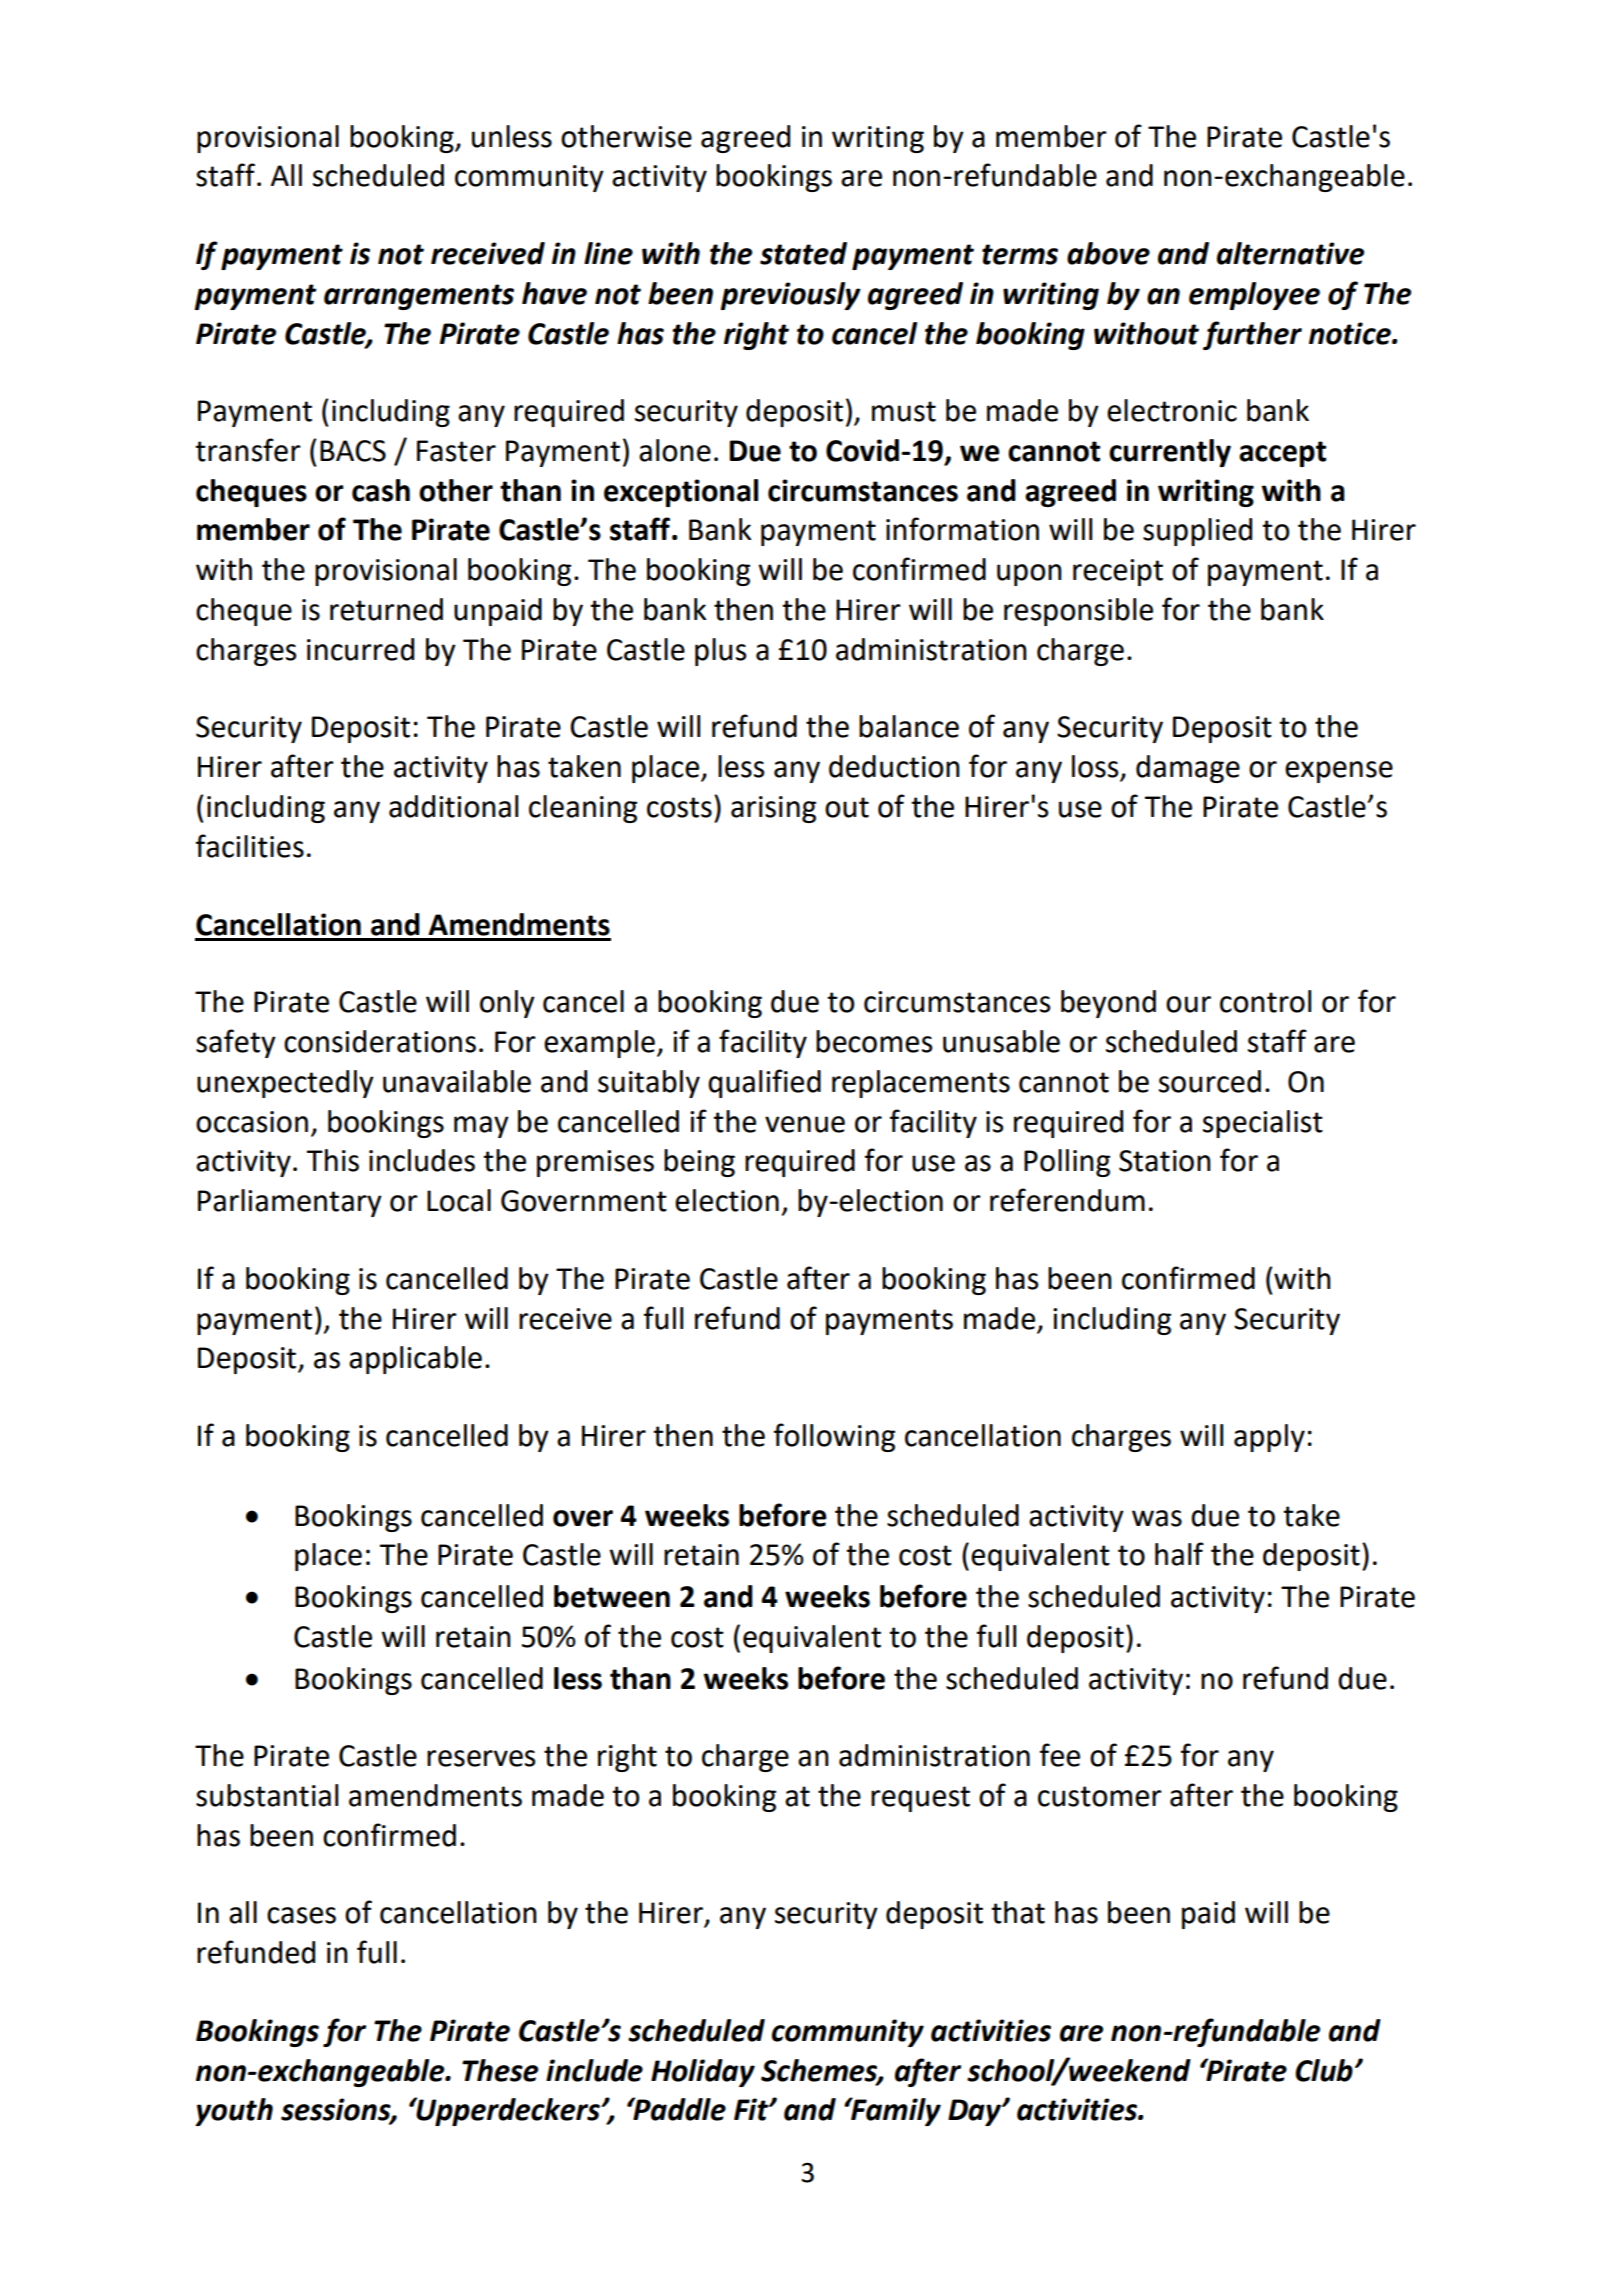 The width and height of the image is (1616, 2285). I want to click on control, so click(1265, 1001).
